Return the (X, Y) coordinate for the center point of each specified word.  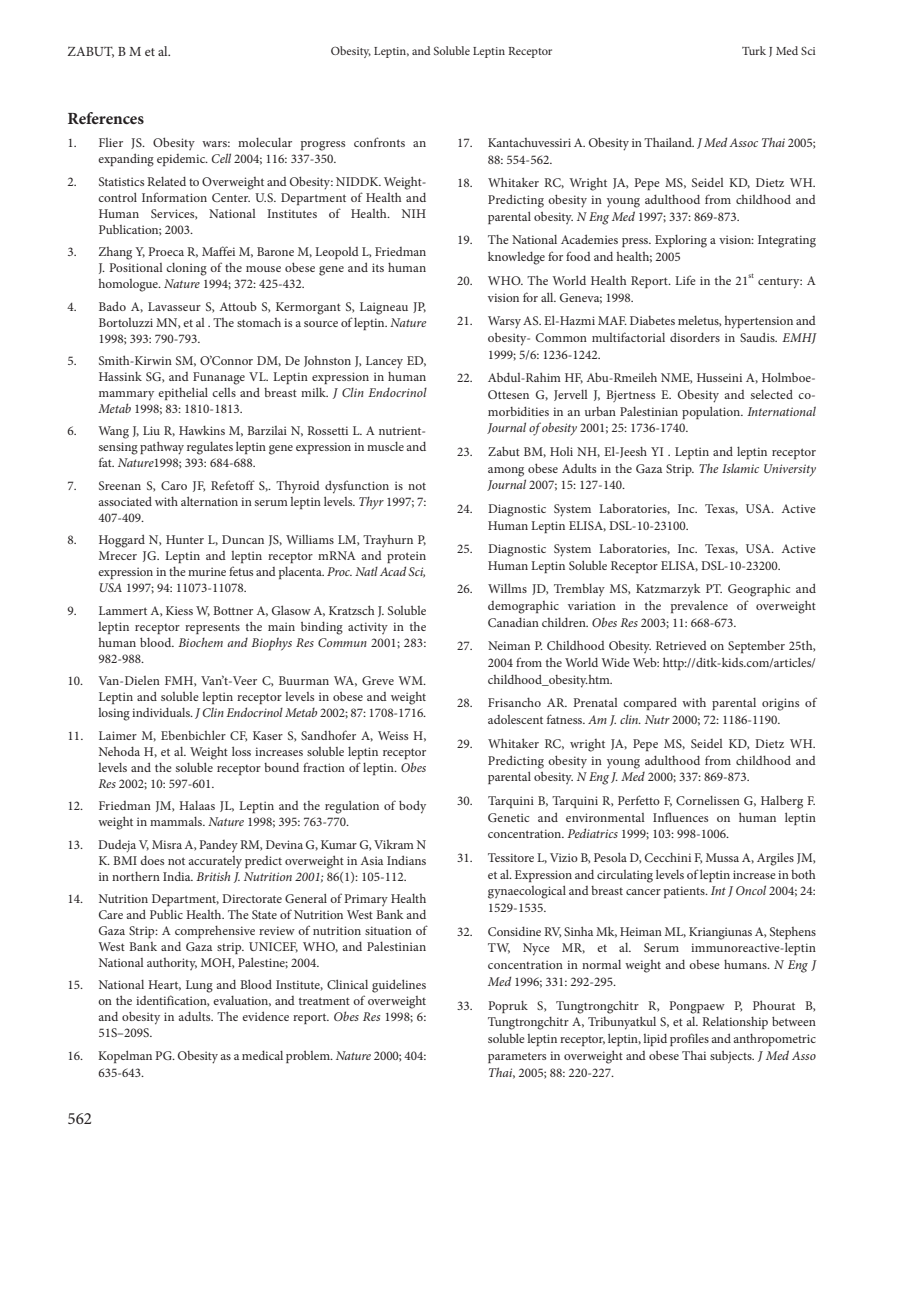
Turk (754, 50)
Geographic (759, 590)
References (106, 118)
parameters (517, 1057)
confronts (379, 142)
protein (406, 557)
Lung (199, 986)
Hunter (185, 539)
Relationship (735, 1022)
